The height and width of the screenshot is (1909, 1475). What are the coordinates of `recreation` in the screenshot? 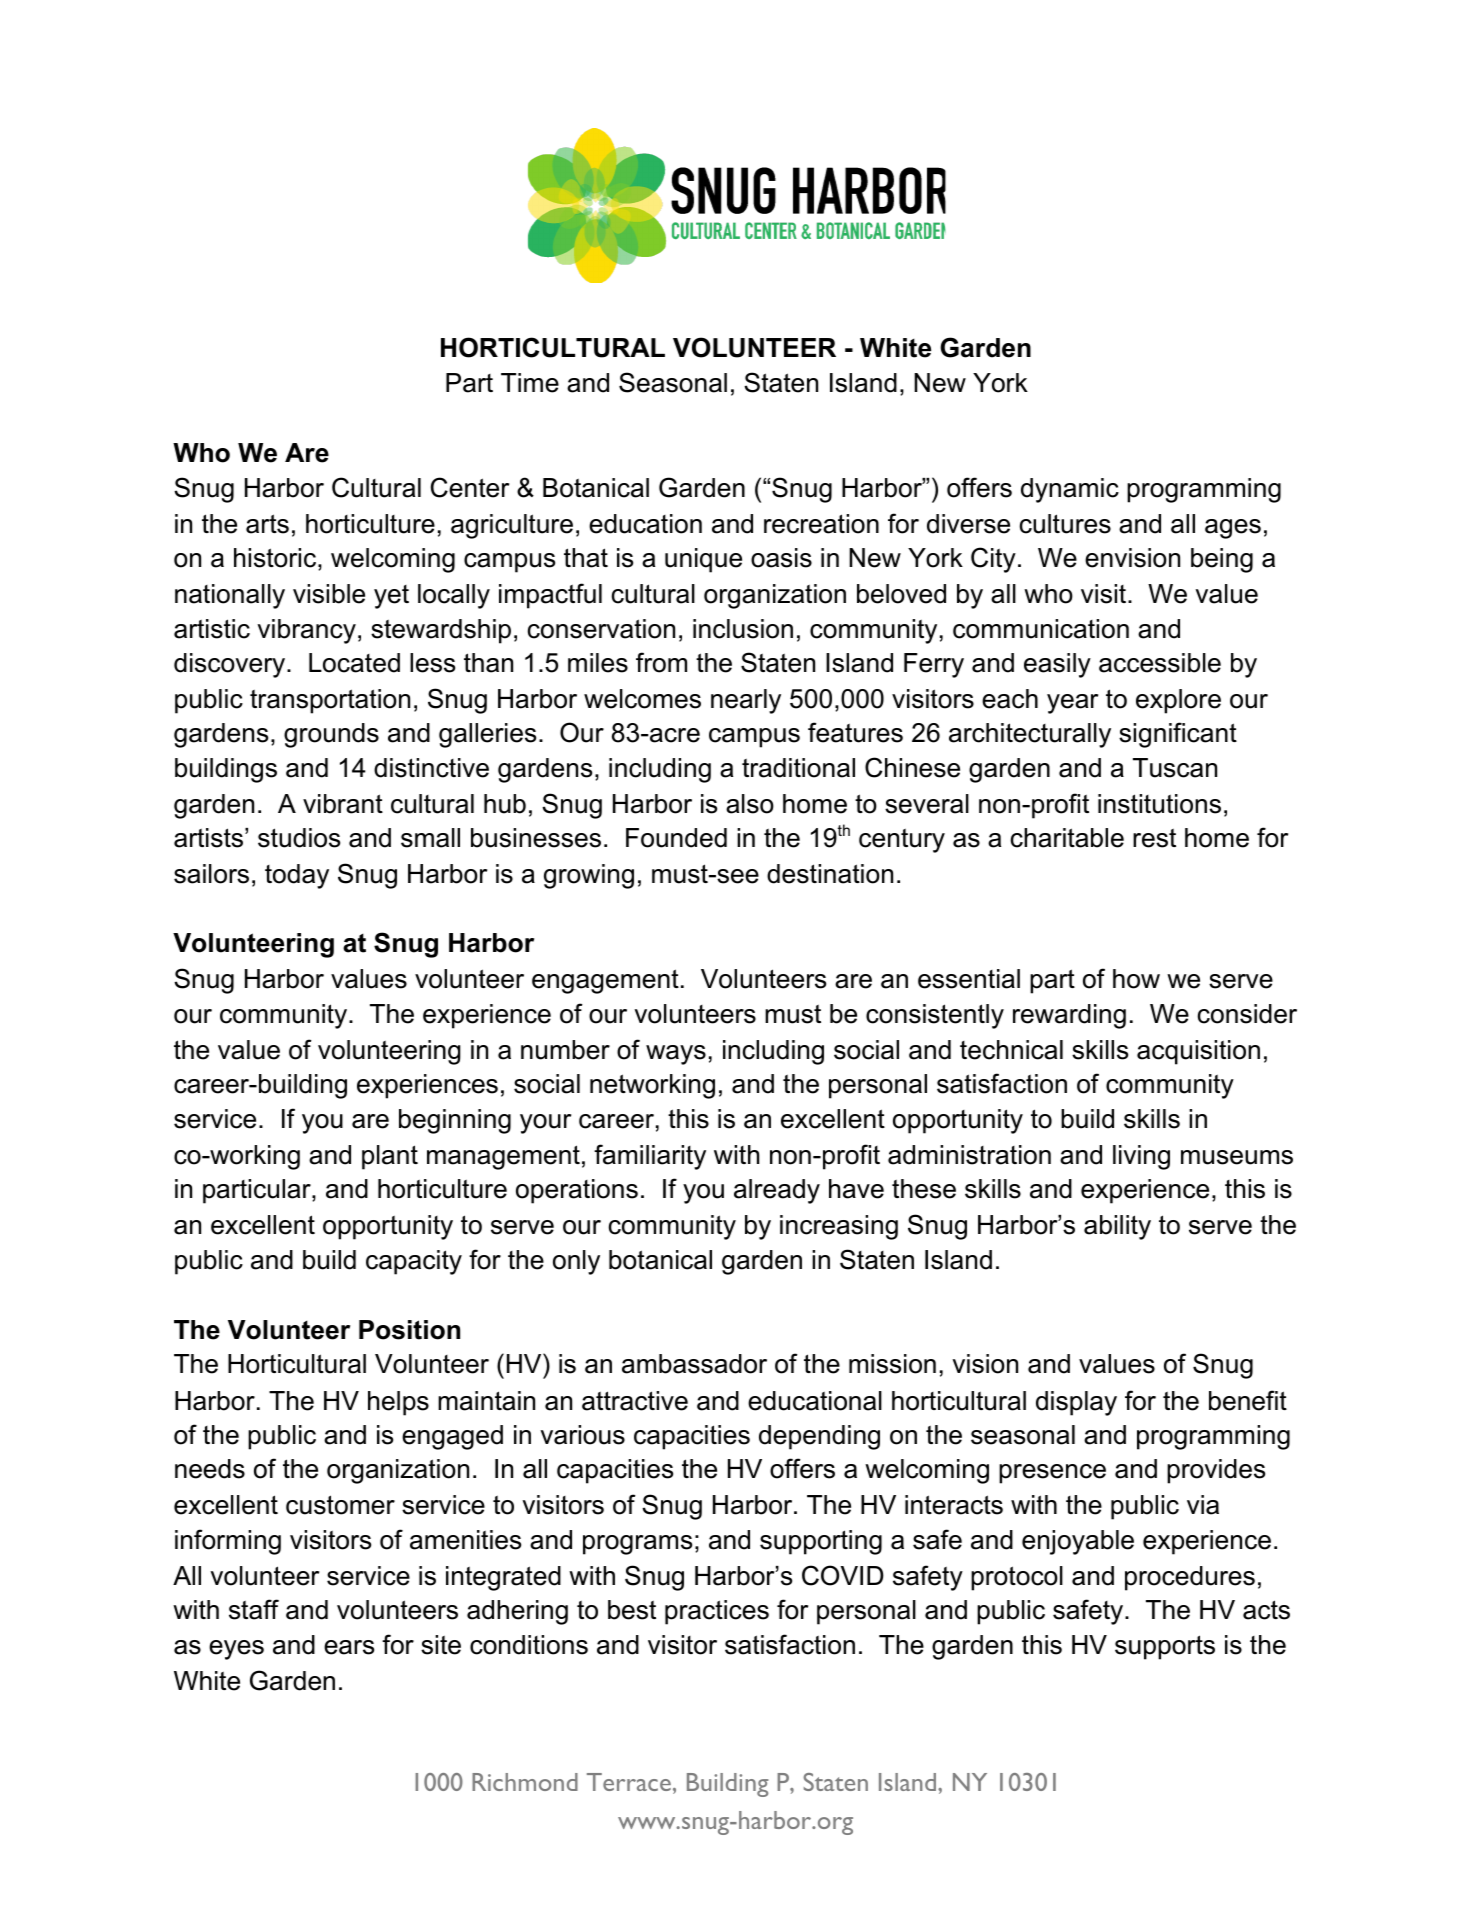 It's located at (821, 524).
